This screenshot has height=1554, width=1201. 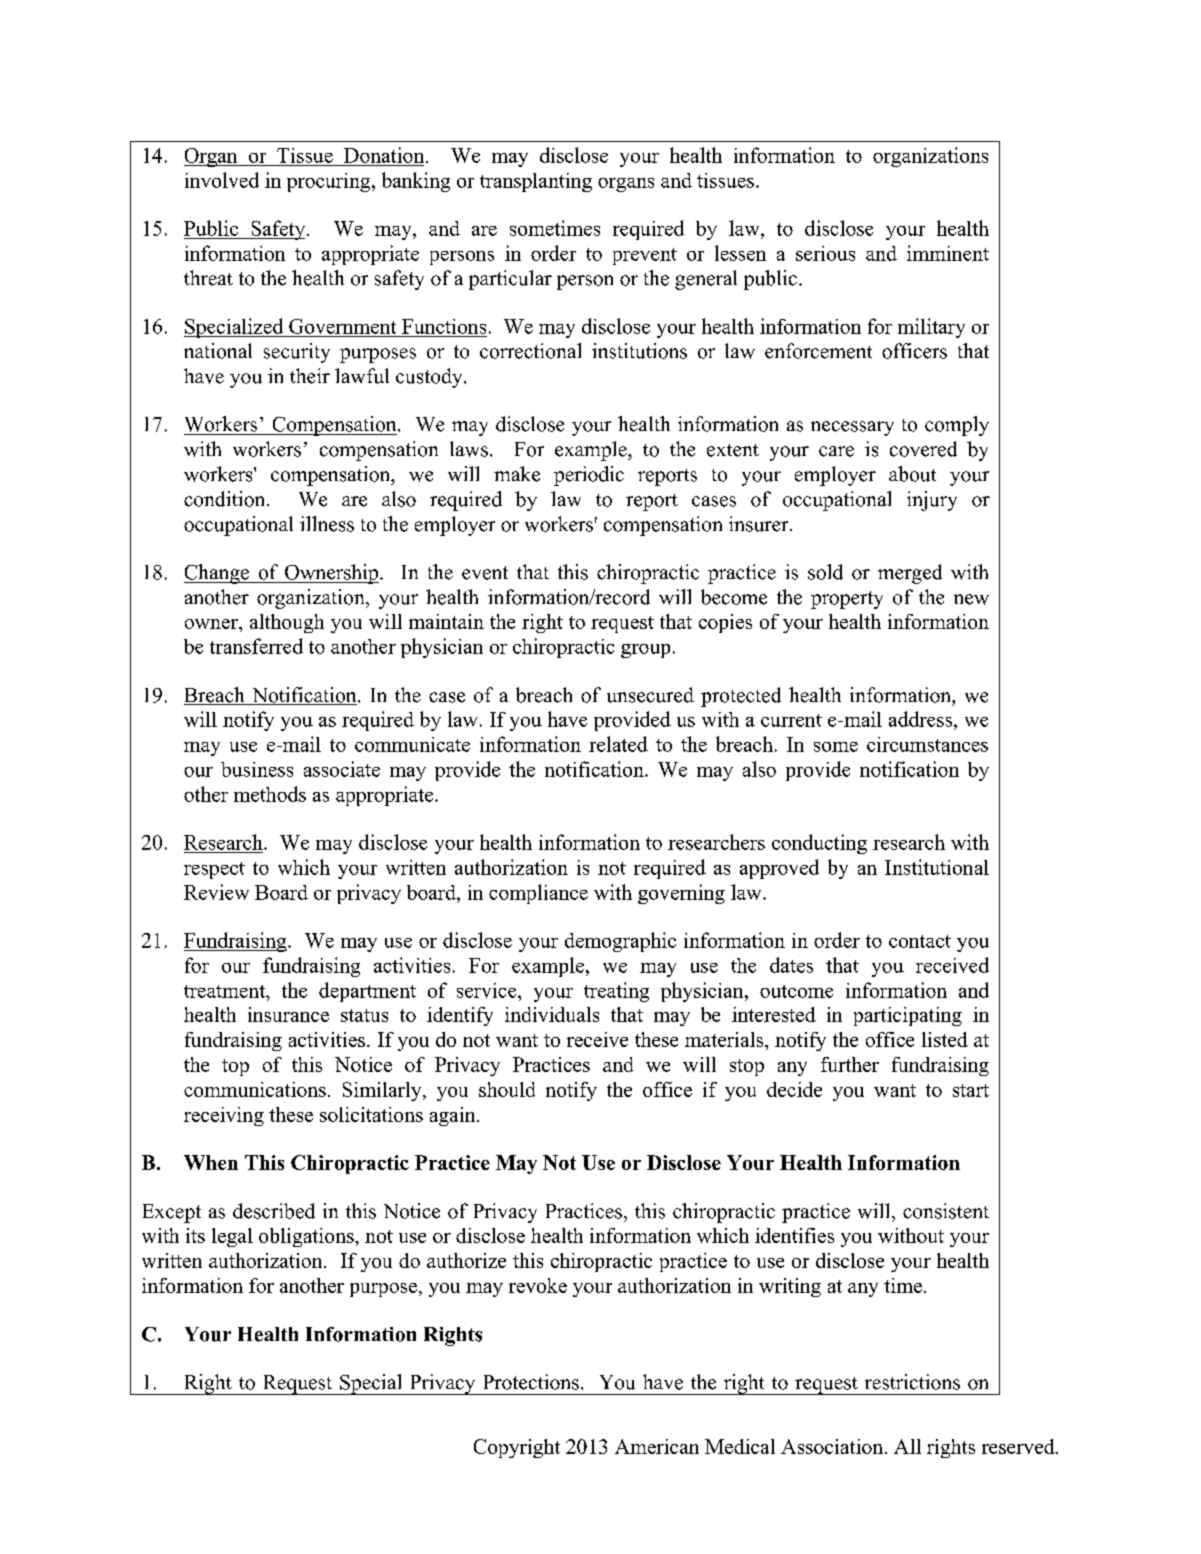 I want to click on involved, so click(x=222, y=180).
